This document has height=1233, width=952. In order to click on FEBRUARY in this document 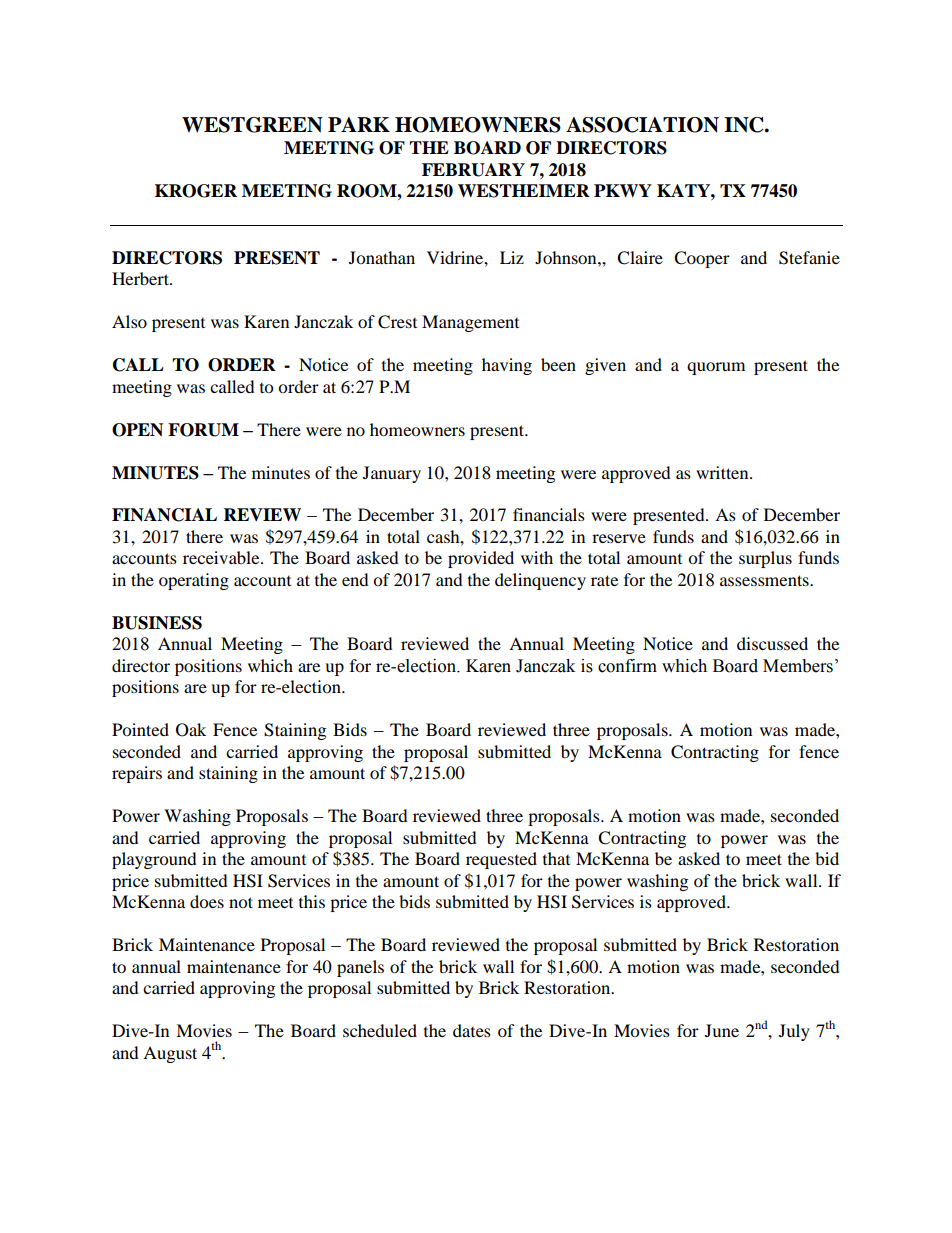, I will do `click(473, 170)`.
